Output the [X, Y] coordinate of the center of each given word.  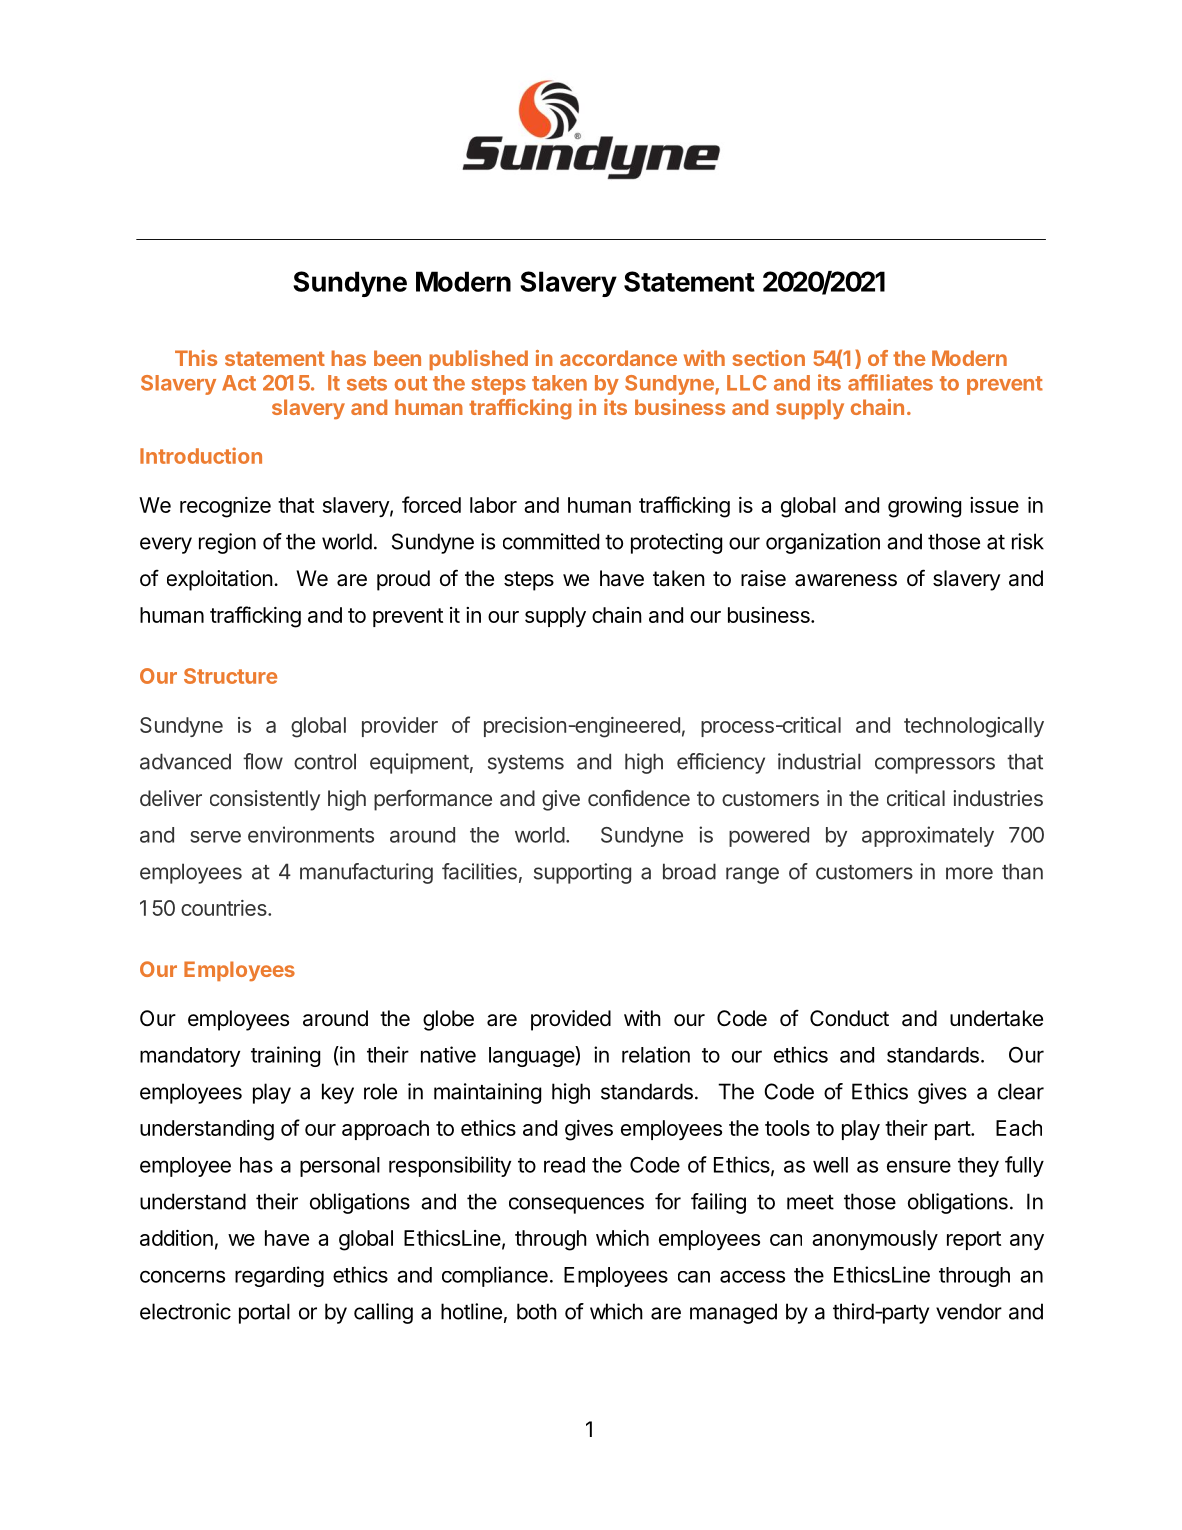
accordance [618, 358]
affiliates [890, 382]
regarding [279, 1276]
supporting [582, 873]
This [196, 358]
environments [311, 834]
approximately [928, 836]
